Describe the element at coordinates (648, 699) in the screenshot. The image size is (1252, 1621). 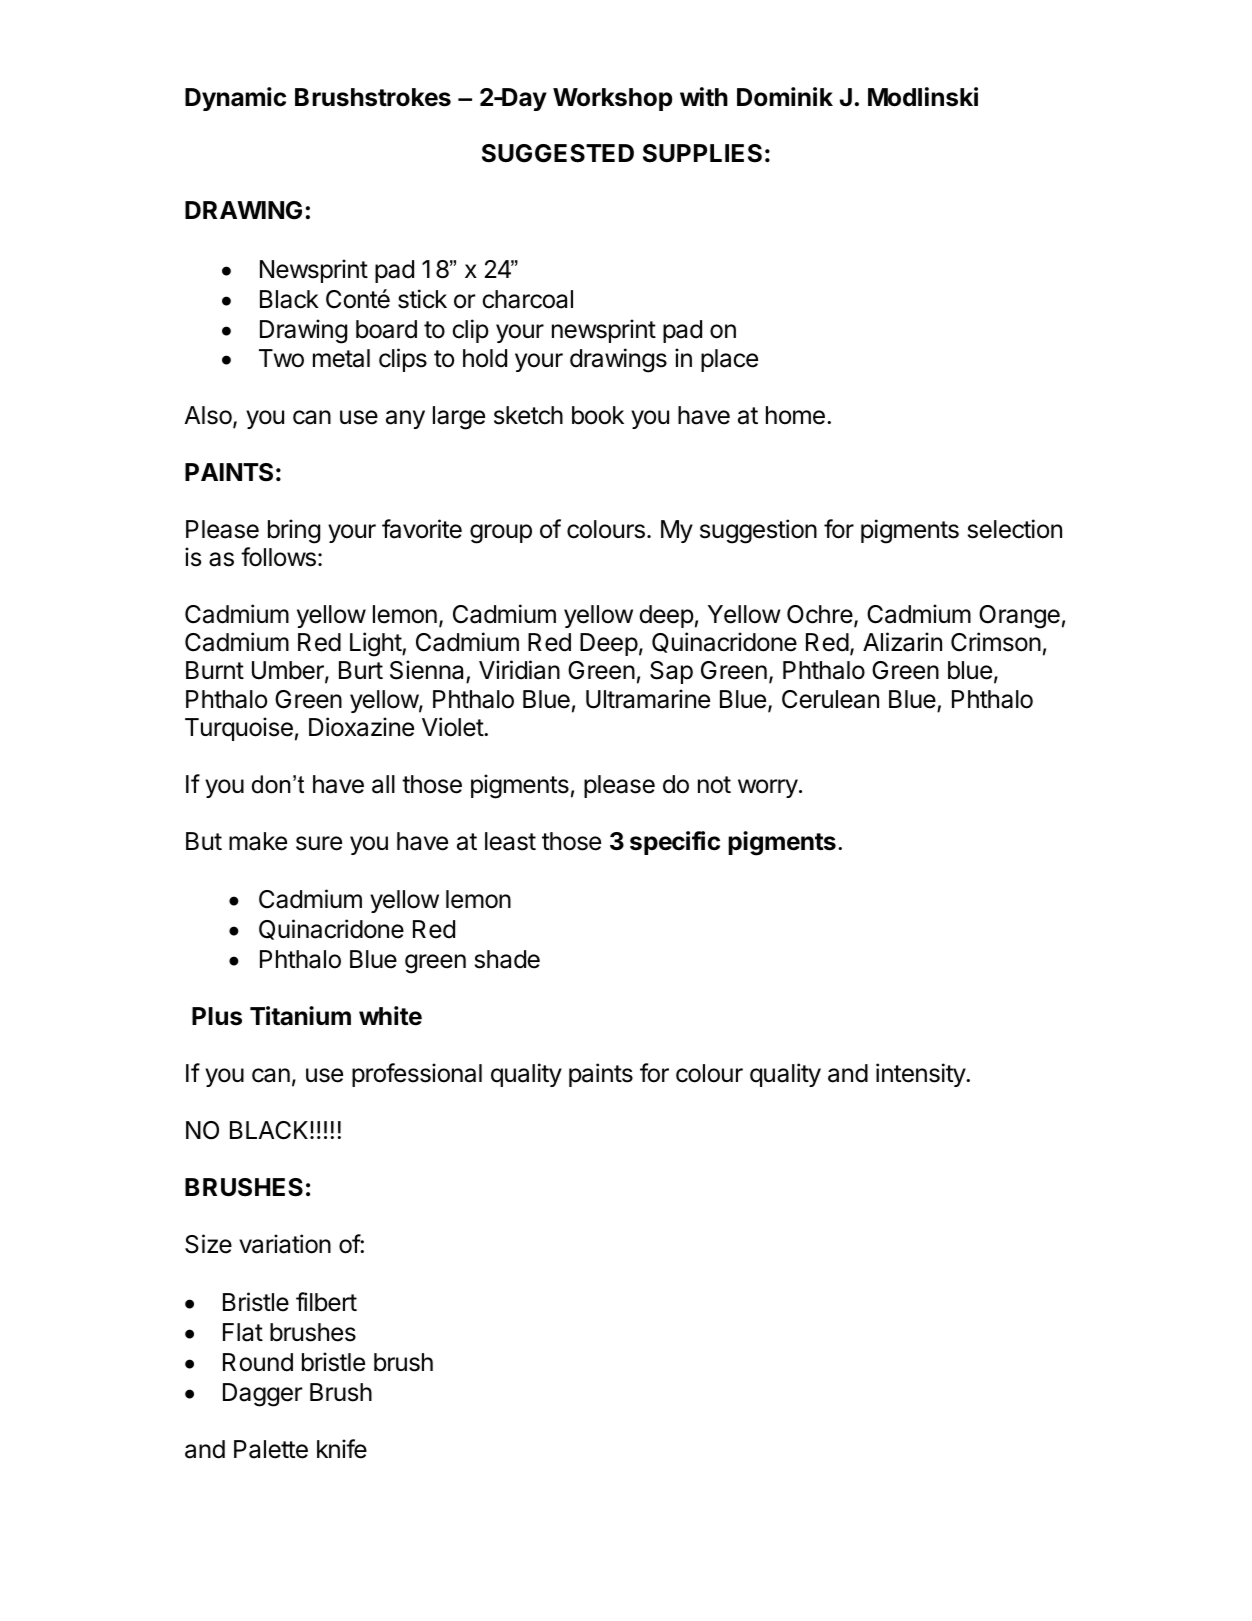
I see `Ultramarine` at that location.
